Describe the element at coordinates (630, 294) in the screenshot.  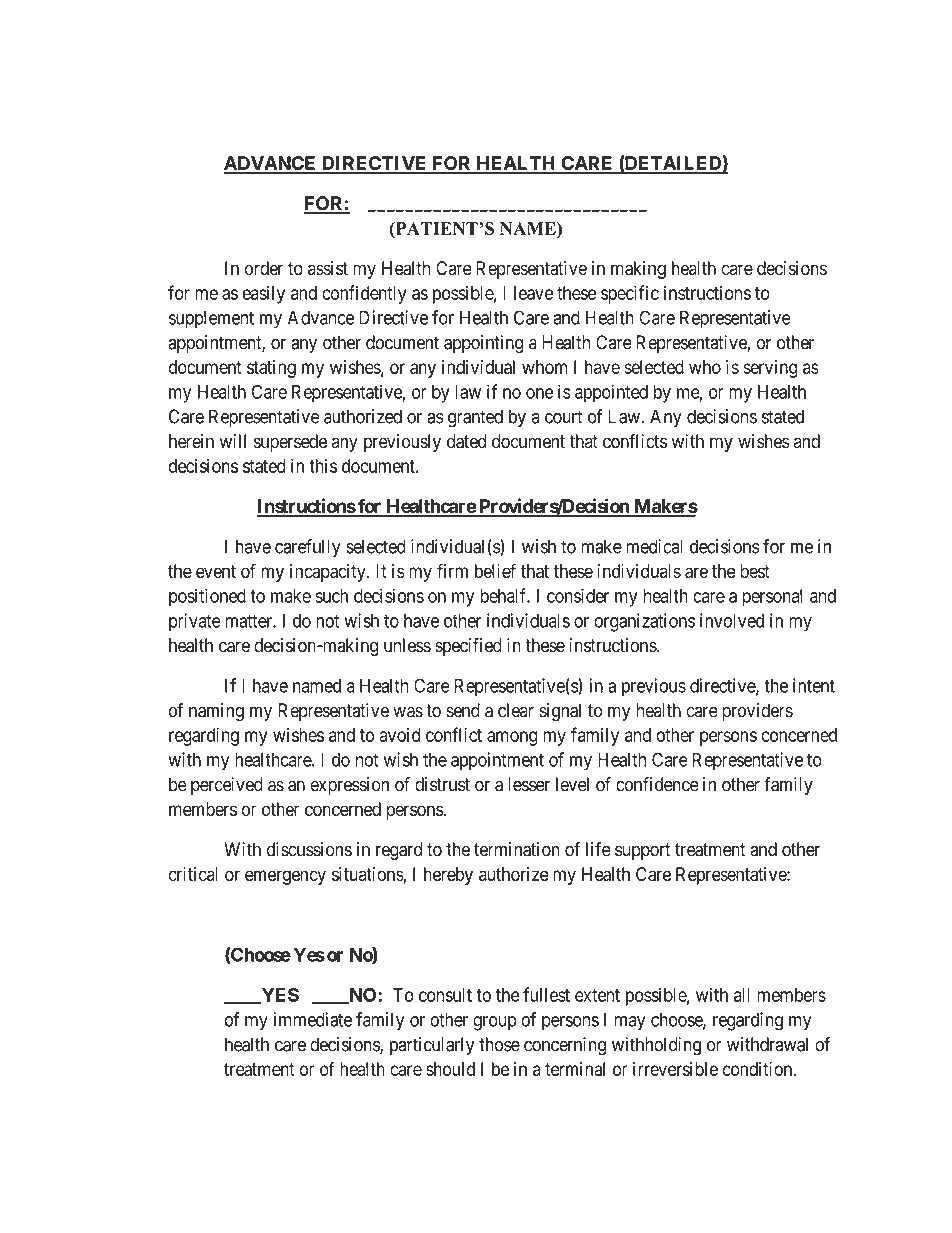
I see `specific` at that location.
